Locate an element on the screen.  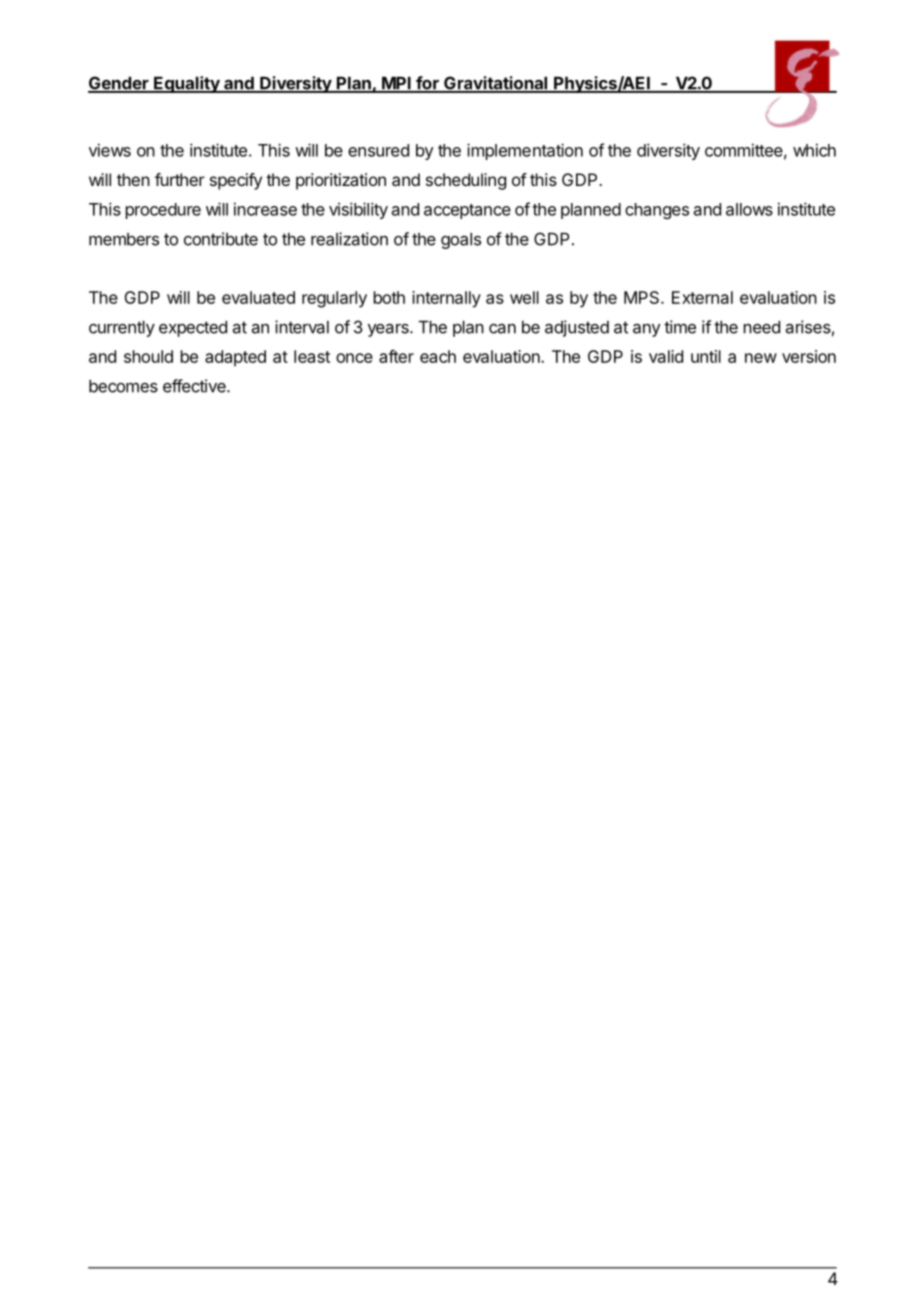
allows is located at coordinates (749, 209).
